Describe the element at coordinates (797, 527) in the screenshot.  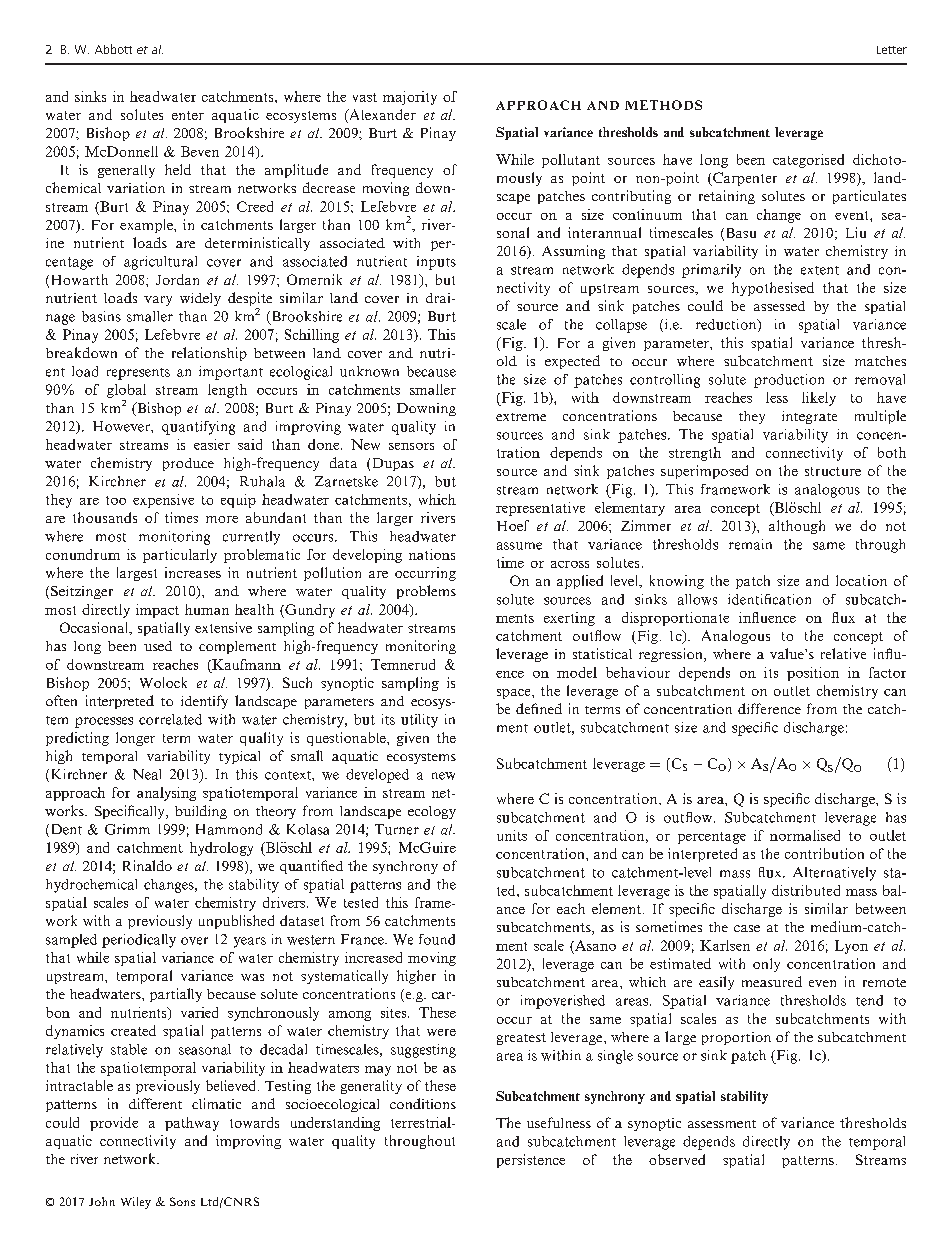
I see `although` at that location.
